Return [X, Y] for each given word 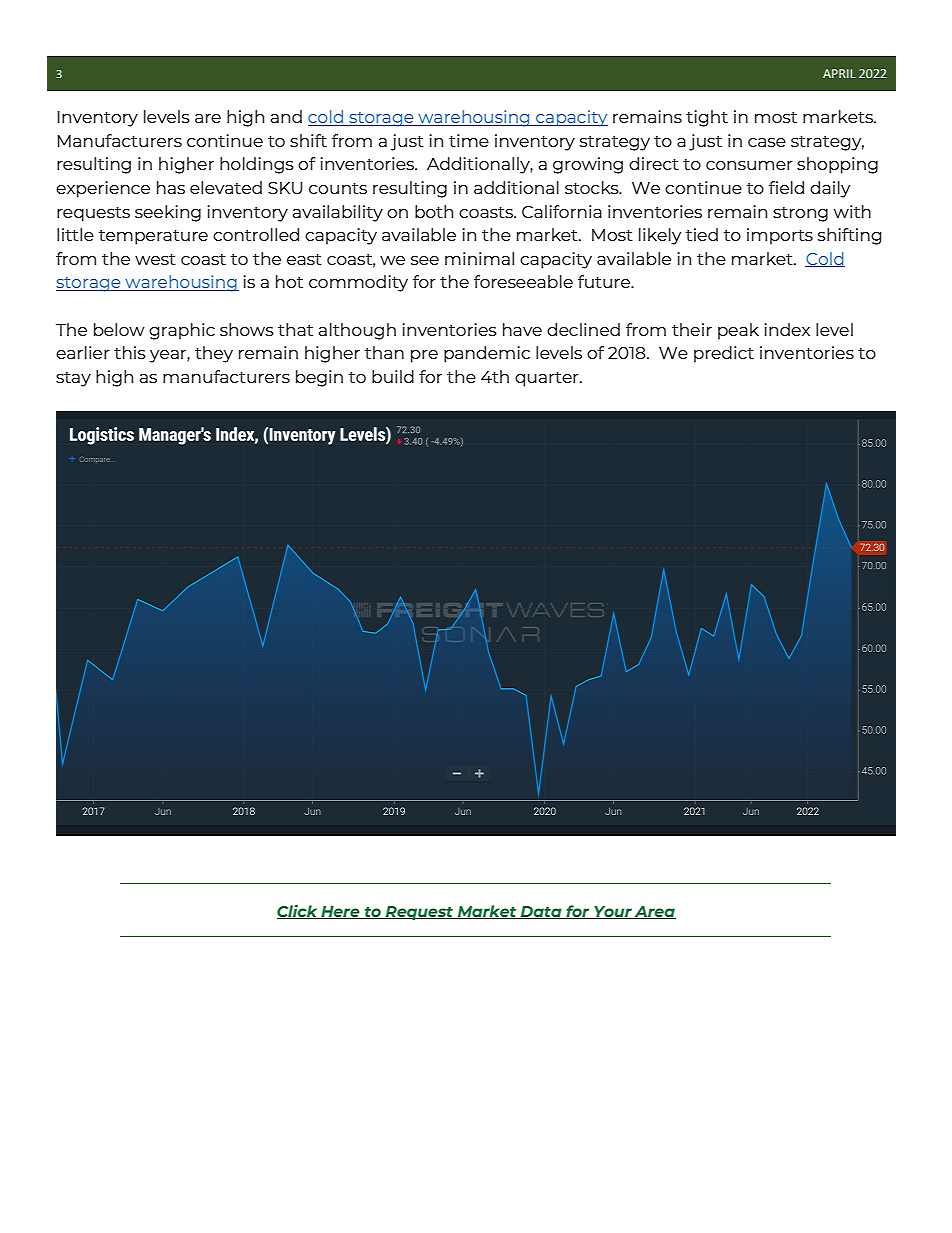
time [469, 140]
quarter [548, 379]
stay [73, 379]
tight [707, 118]
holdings [257, 165]
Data [541, 912]
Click [298, 912]
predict [724, 354]
